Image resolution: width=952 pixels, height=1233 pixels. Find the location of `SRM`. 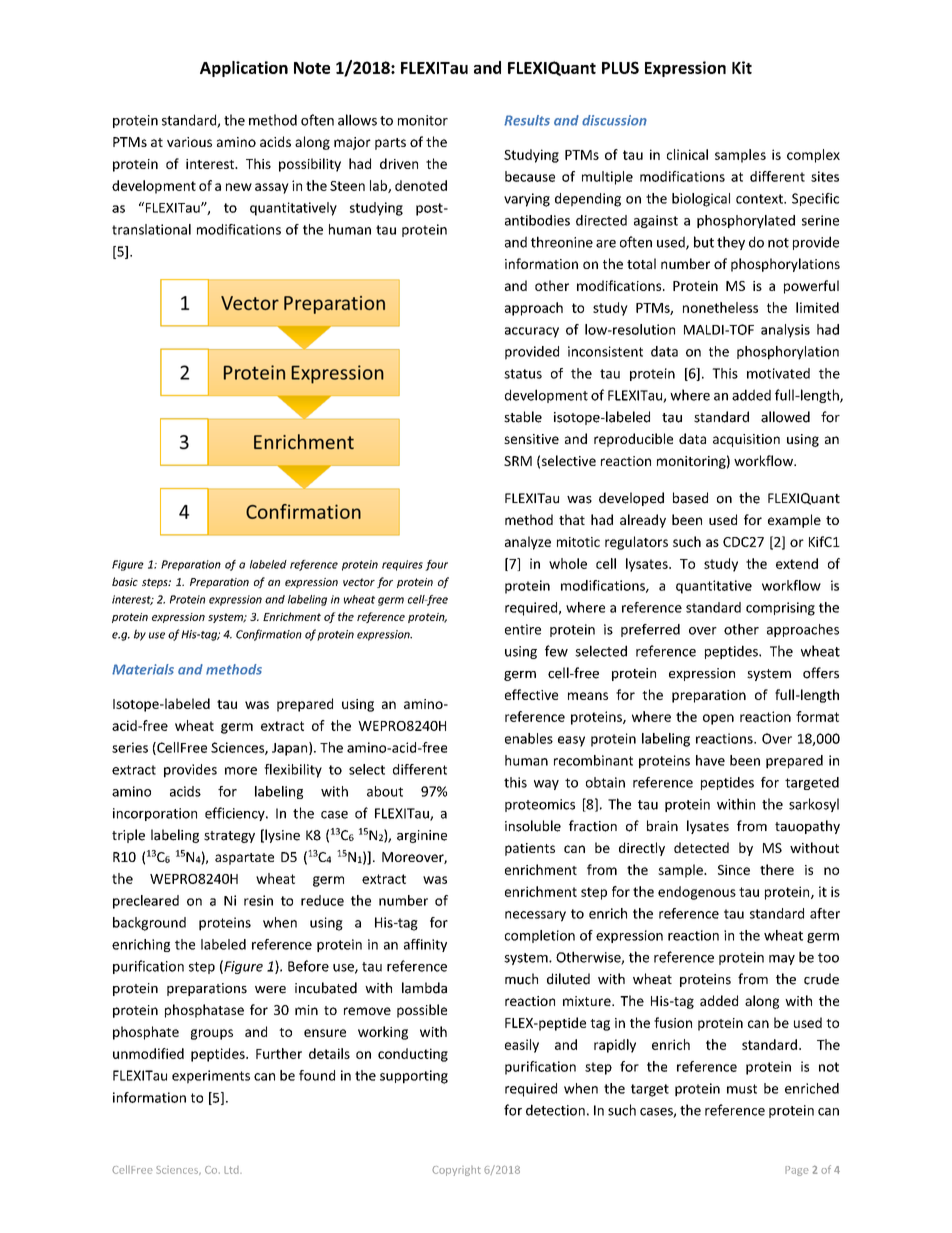

SRM is located at coordinates (518, 461).
